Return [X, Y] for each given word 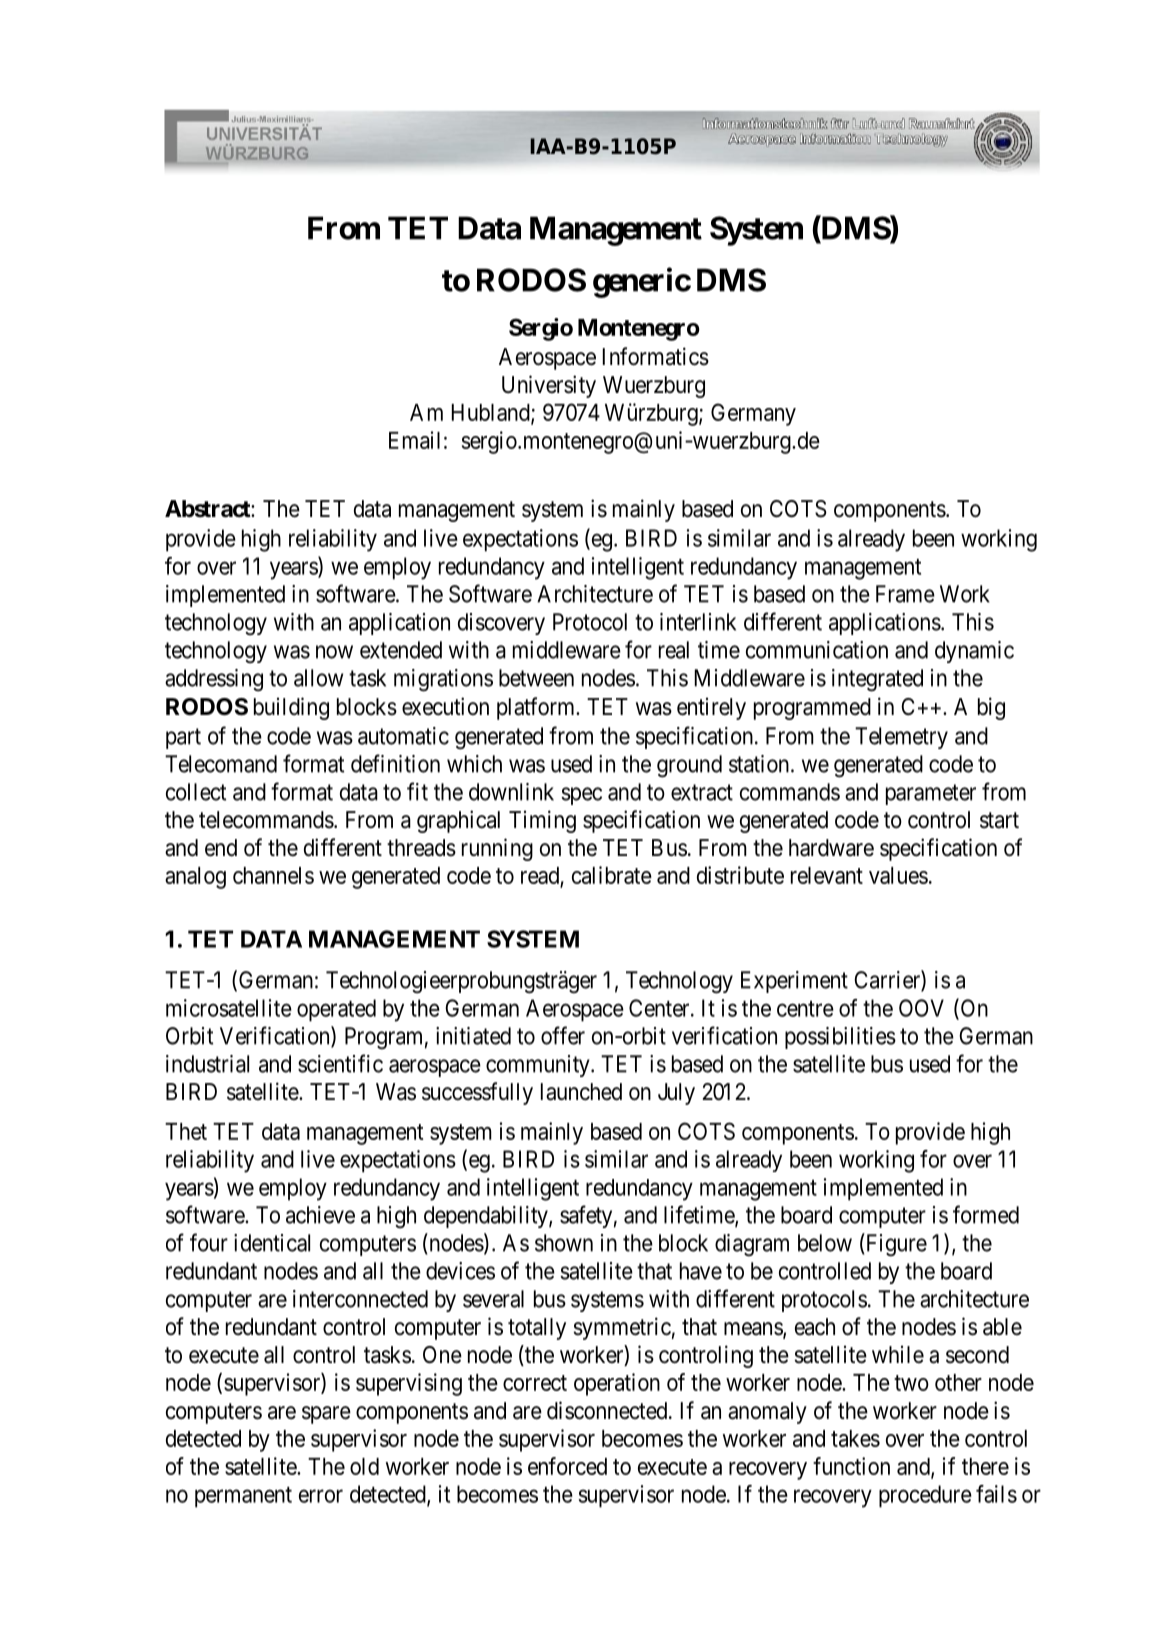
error [321, 1496]
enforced [567, 1466]
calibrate [612, 875]
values [898, 875]
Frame [905, 594]
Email [414, 440]
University [549, 386]
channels [273, 875]
